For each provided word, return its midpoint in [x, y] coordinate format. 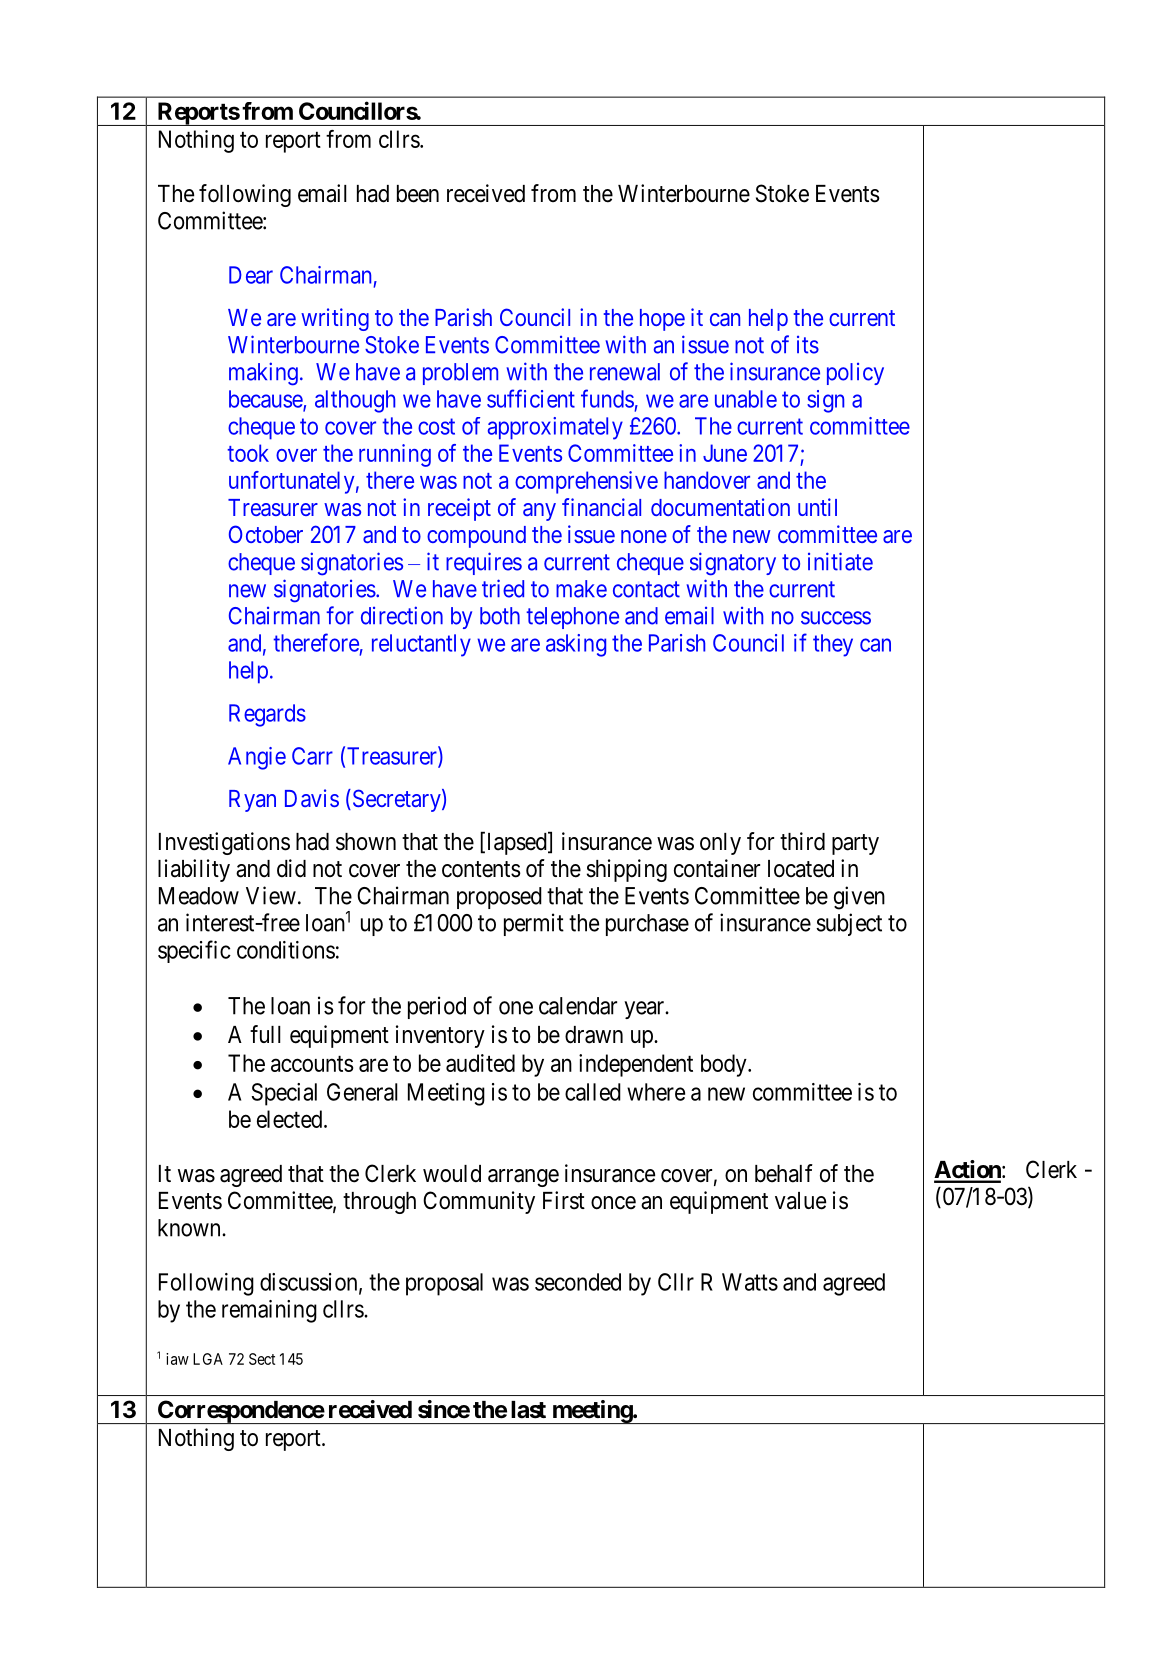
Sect [262, 1359]
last [528, 1410]
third [802, 841]
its [808, 345]
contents [481, 869]
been [418, 194]
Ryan [252, 801]
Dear [251, 275]
